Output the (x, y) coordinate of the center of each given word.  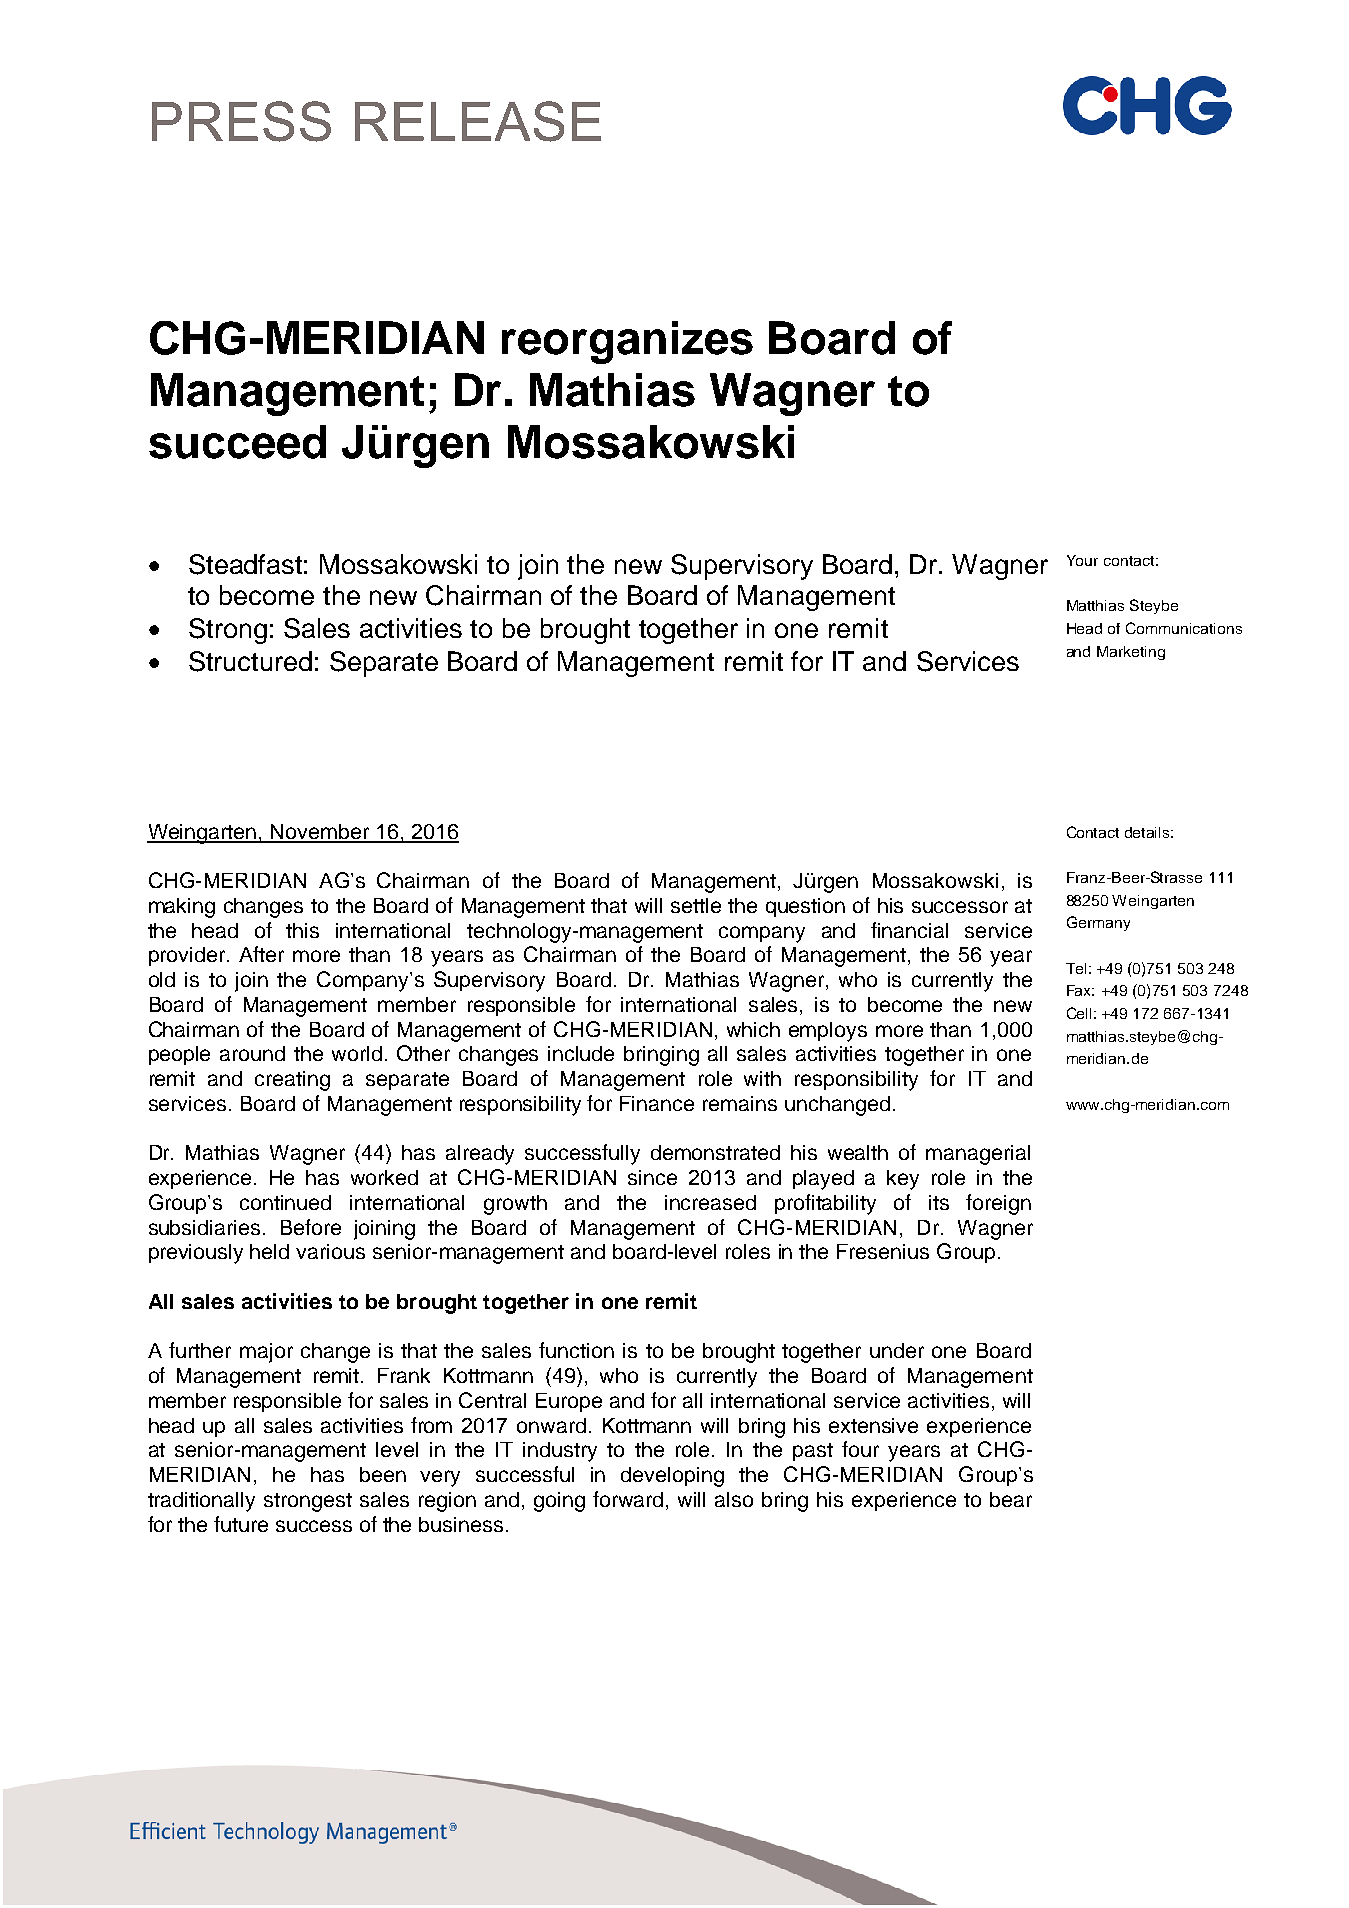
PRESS (241, 121)
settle (696, 905)
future (241, 1524)
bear (1011, 1499)
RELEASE (478, 121)
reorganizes (627, 342)
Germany (1098, 923)
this (302, 930)
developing (672, 1477)
